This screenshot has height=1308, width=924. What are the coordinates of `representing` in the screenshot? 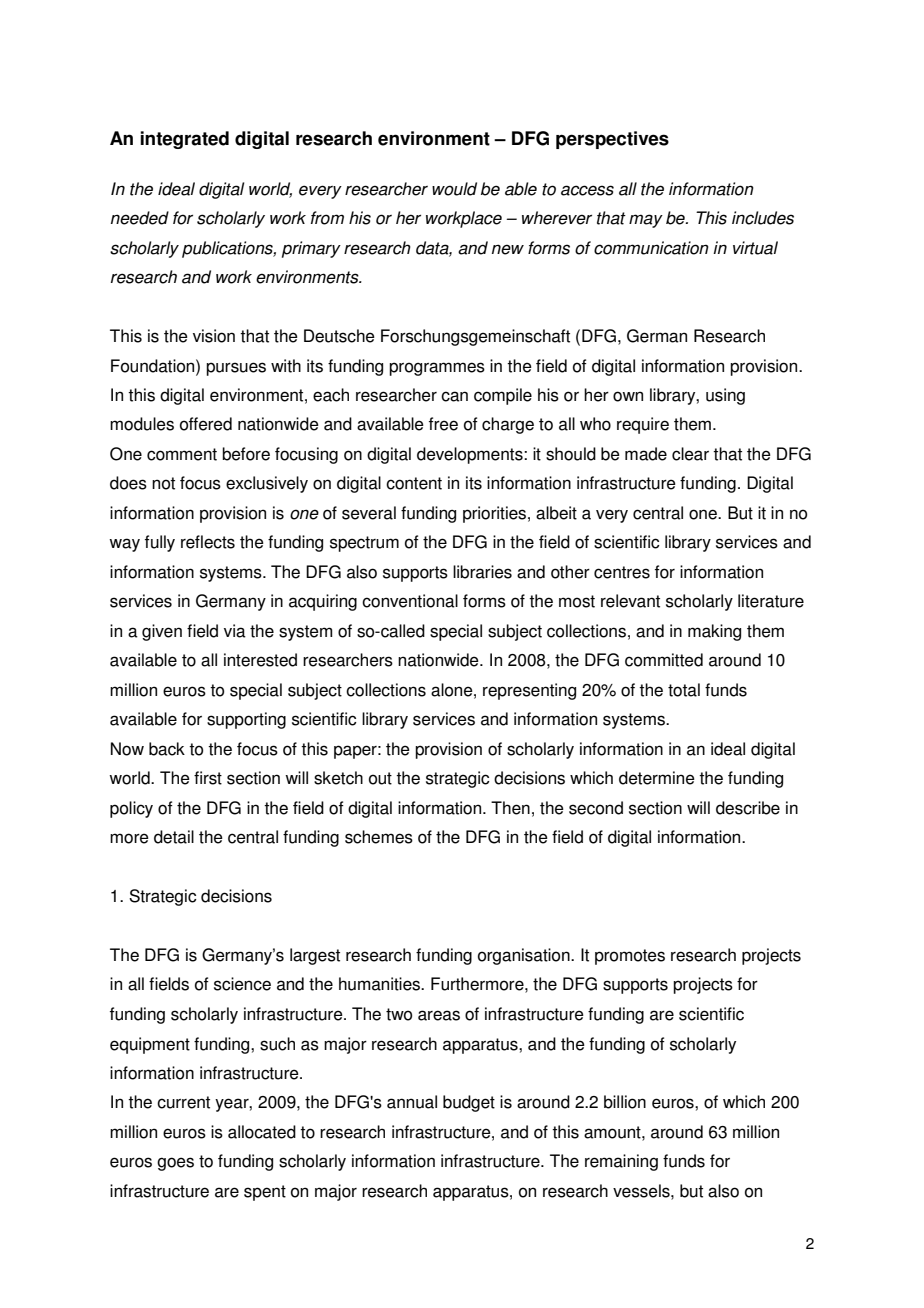 It's located at (529, 691).
